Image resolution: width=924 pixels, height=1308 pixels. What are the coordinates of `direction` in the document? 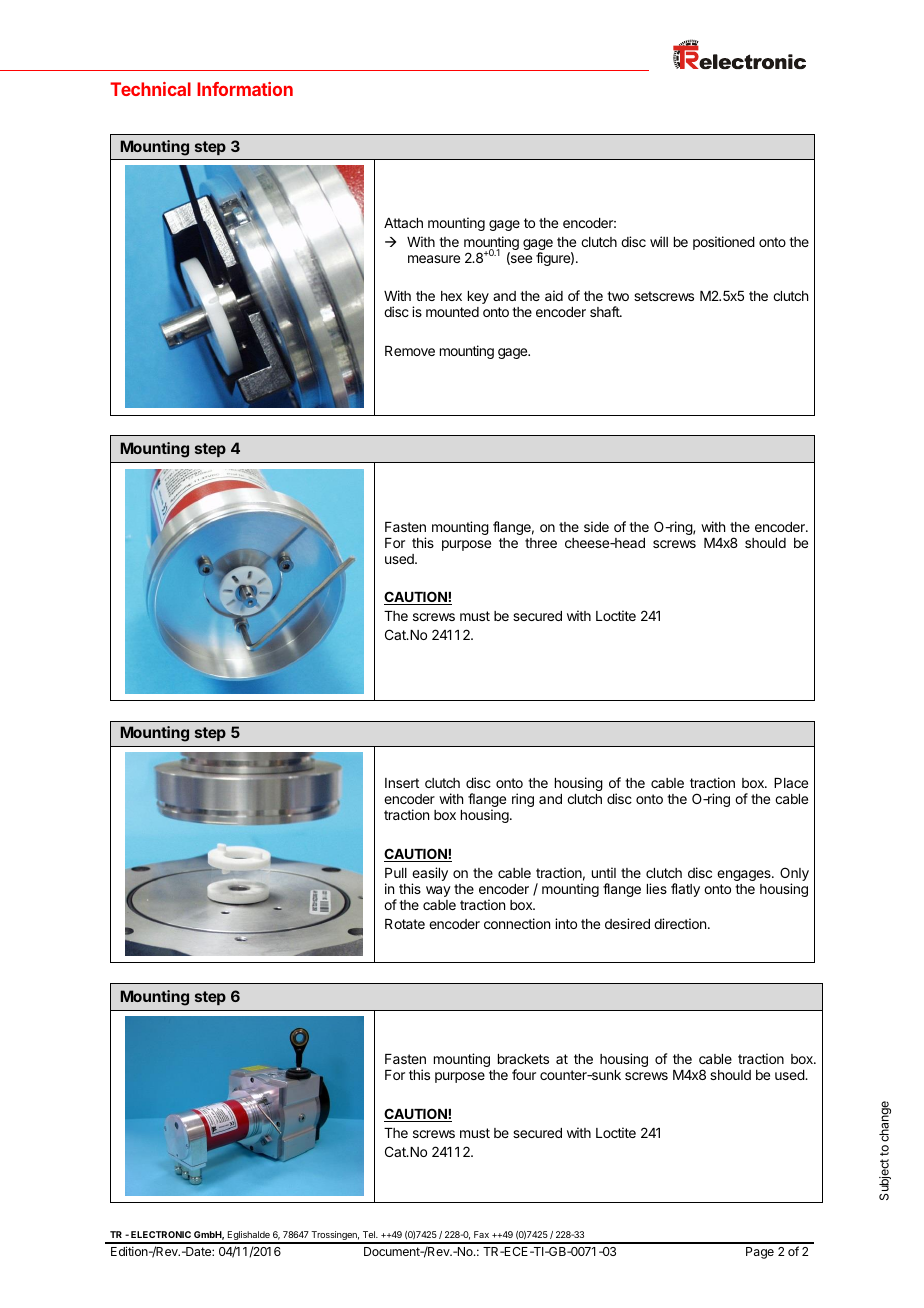 It's located at (681, 923).
